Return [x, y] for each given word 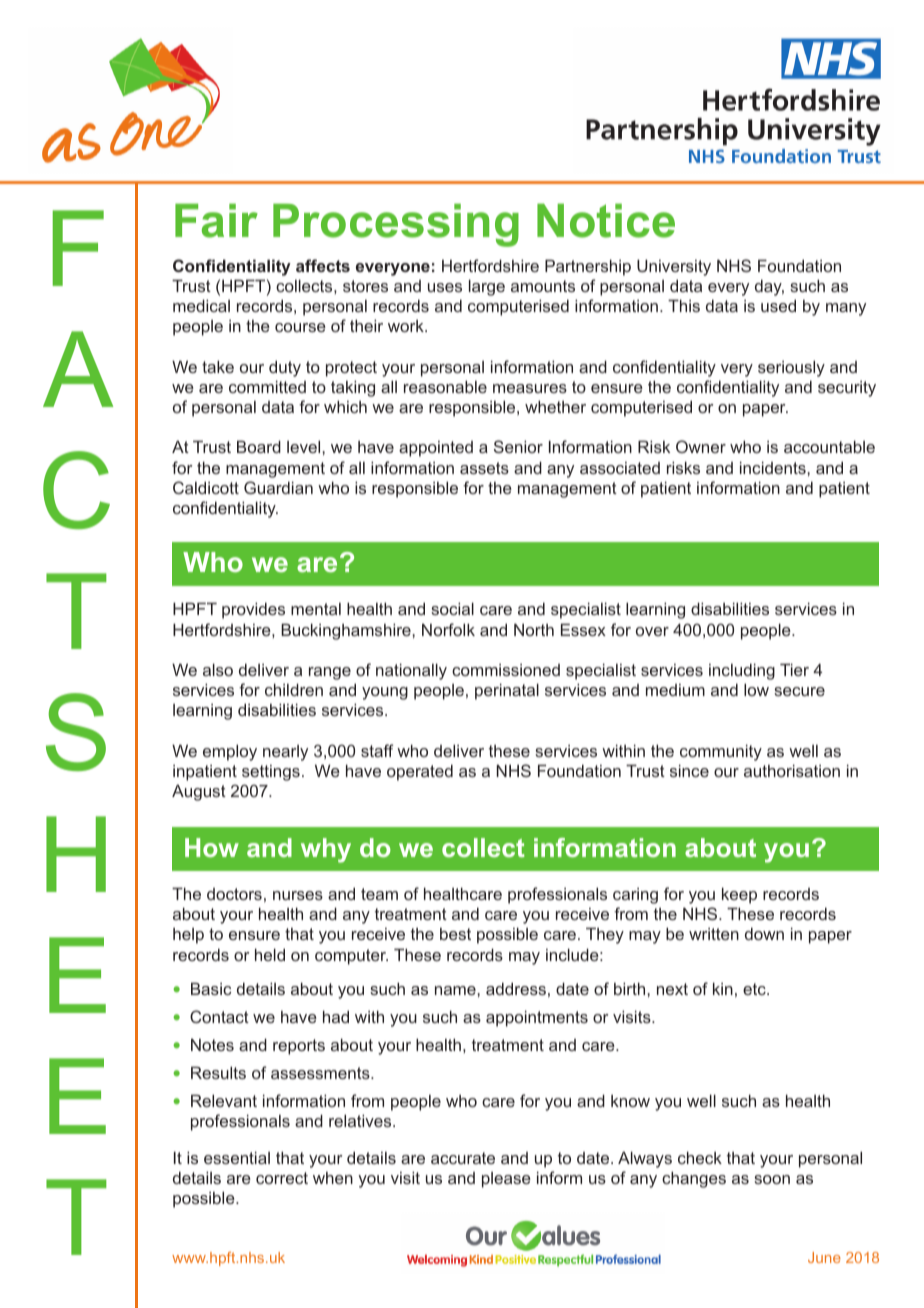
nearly [285, 753]
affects [323, 265]
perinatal [507, 691]
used [778, 305]
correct [282, 1178]
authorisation [792, 770]
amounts [543, 286]
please [506, 1180]
